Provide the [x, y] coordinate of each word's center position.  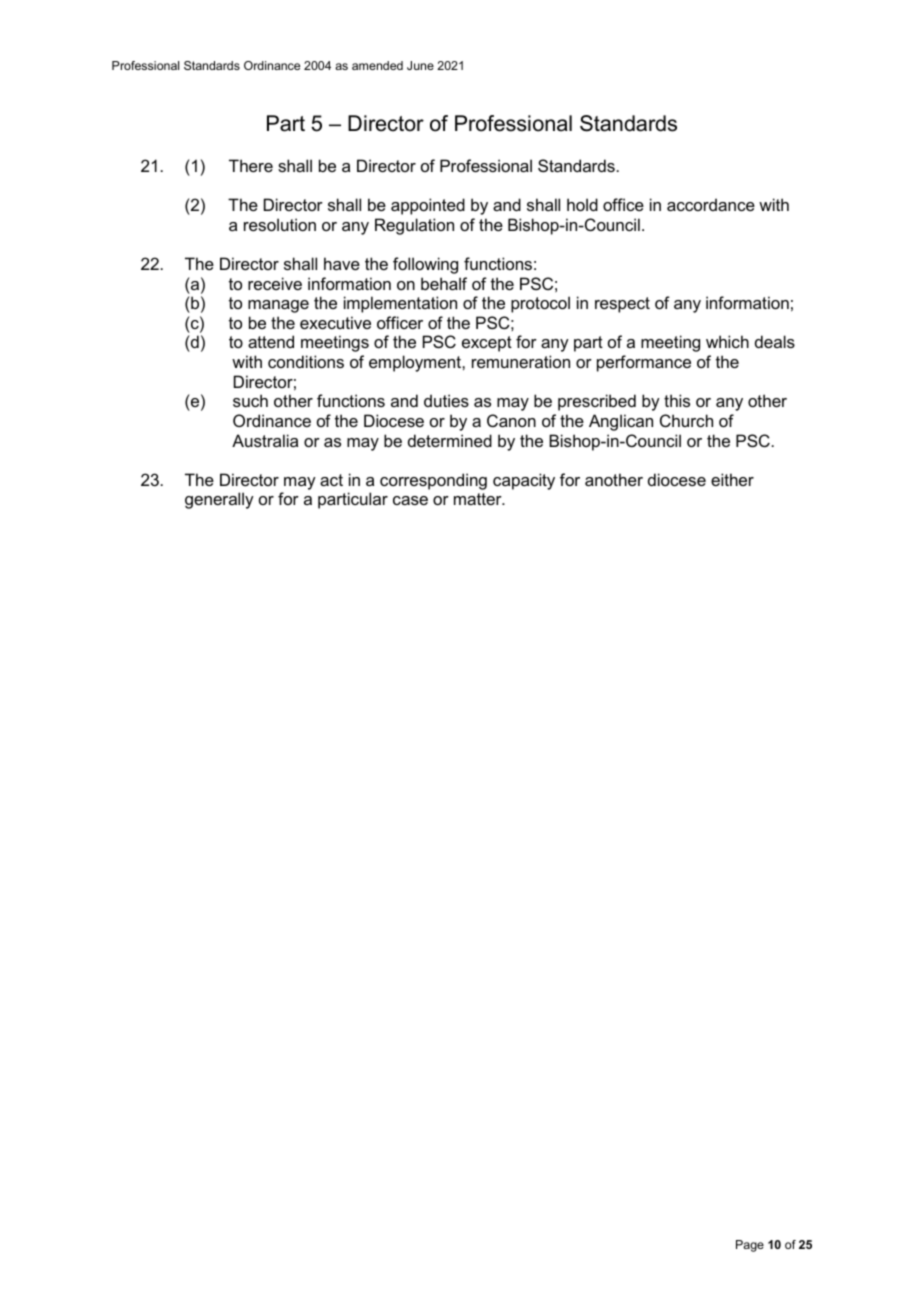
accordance [711, 204]
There [251, 165]
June [420, 65]
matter [479, 499]
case [410, 500]
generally [219, 500]
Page [750, 1246]
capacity [524, 481]
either [732, 479]
